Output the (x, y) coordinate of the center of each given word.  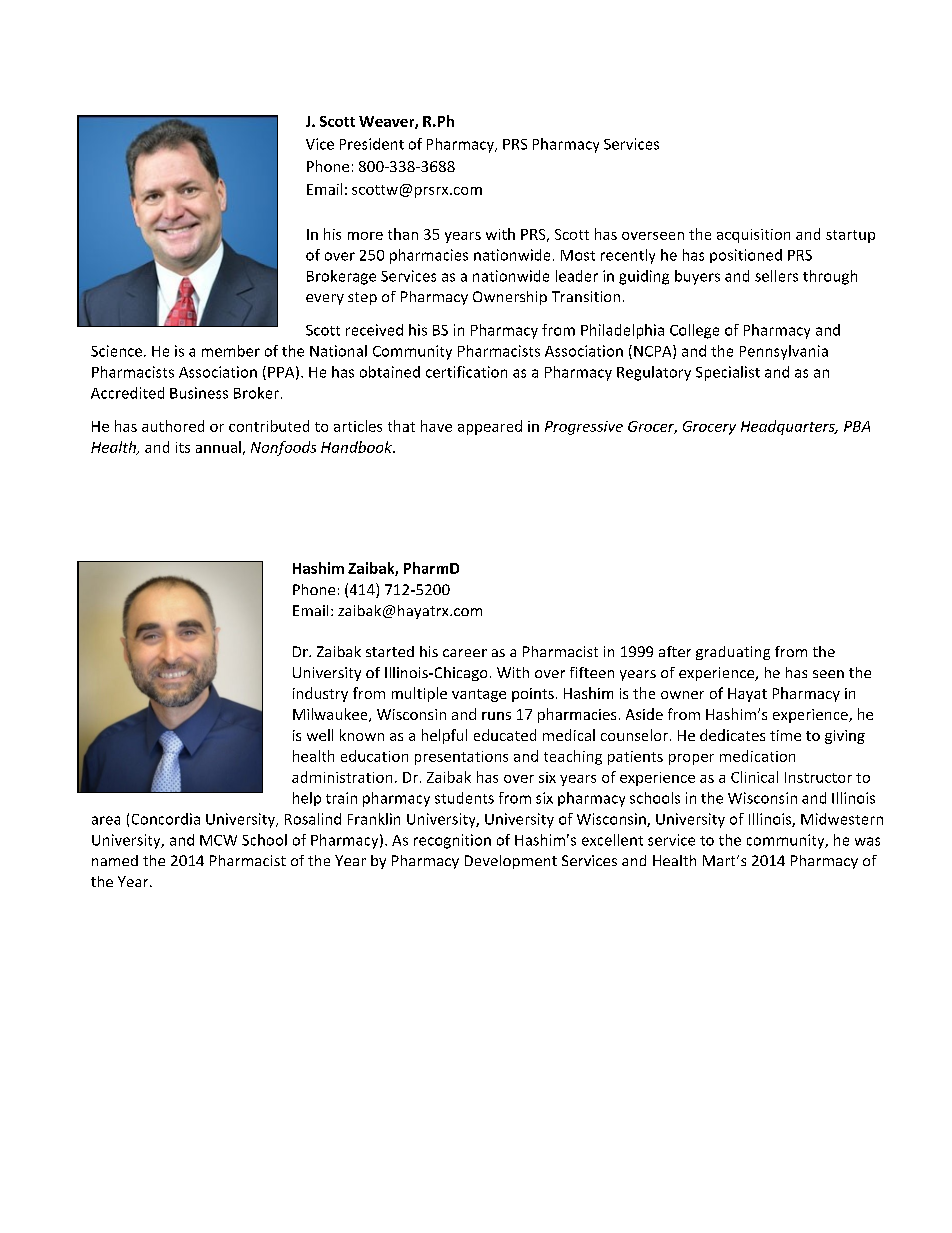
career (465, 653)
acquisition (753, 236)
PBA (857, 426)
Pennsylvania (784, 352)
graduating (733, 653)
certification (466, 372)
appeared (490, 427)
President (372, 144)
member (231, 351)
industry (320, 694)
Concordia (166, 819)
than (403, 234)
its (183, 447)
